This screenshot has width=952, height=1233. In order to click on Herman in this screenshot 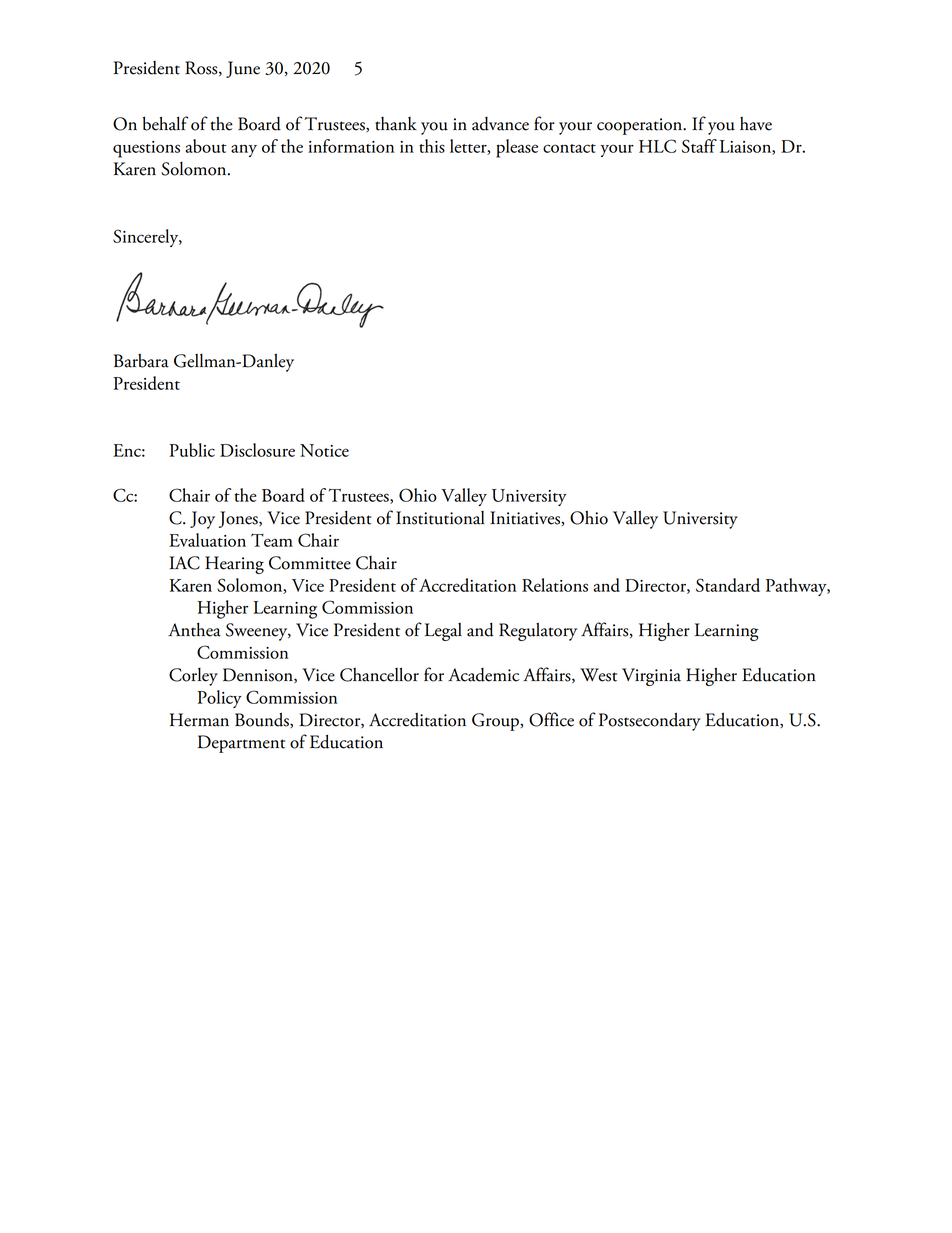, I will do `click(199, 720)`.
